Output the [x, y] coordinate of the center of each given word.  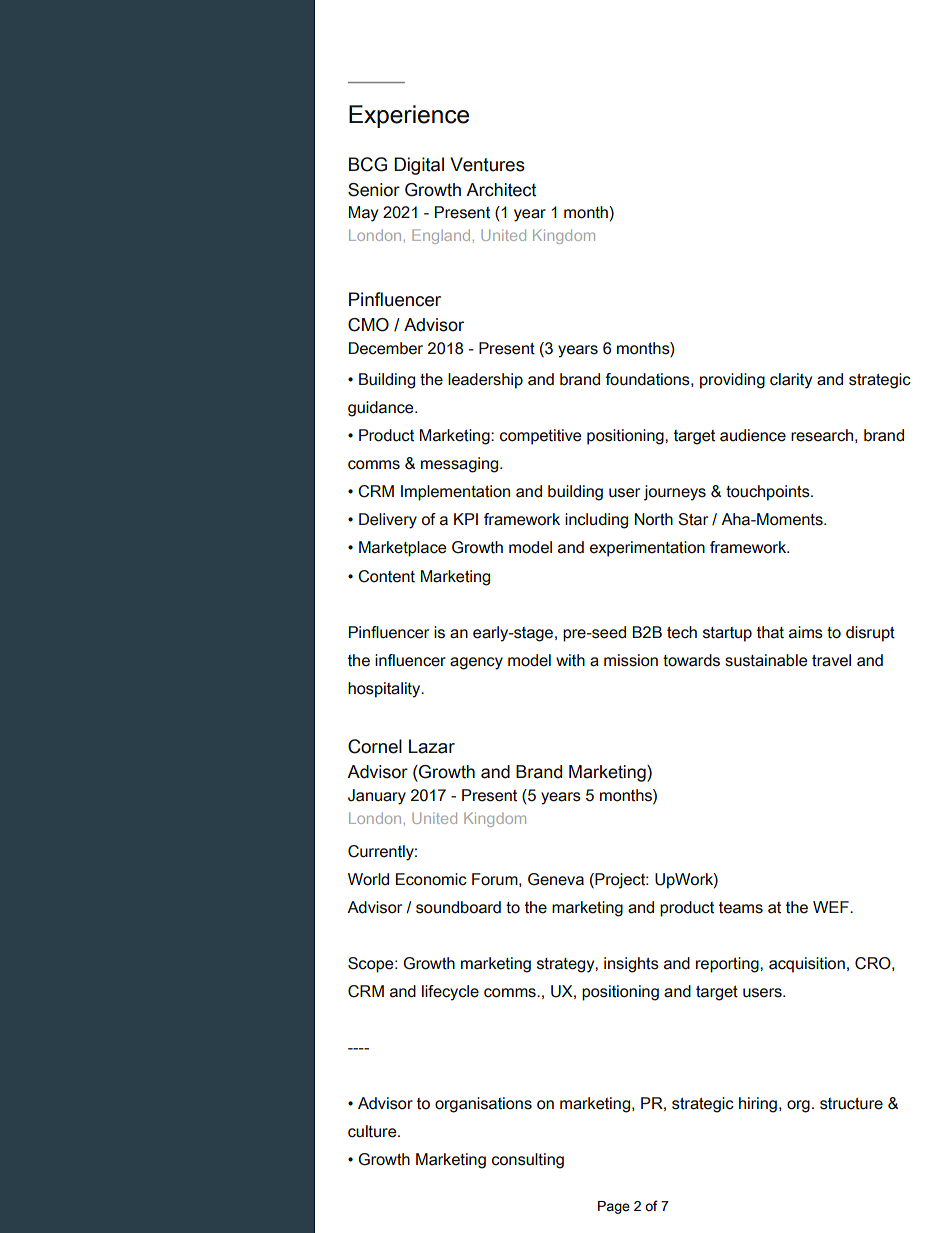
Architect [501, 190]
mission [631, 660]
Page [614, 1207]
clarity [791, 381]
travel [831, 660]
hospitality [385, 690]
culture [373, 1131]
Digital [419, 166]
